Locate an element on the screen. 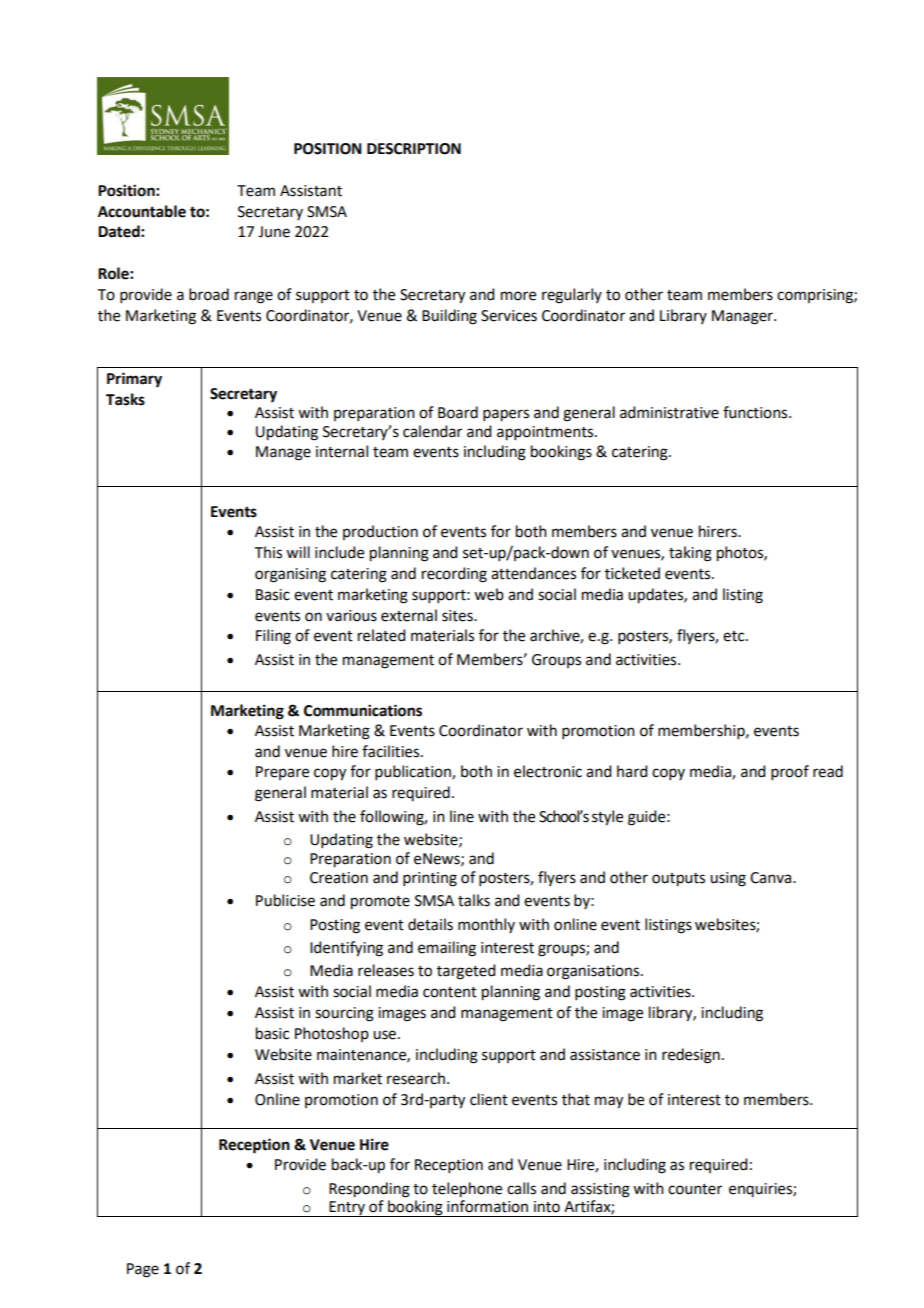 Image resolution: width=924 pixels, height=1308 pixels. Accountable is located at coordinates (142, 211).
